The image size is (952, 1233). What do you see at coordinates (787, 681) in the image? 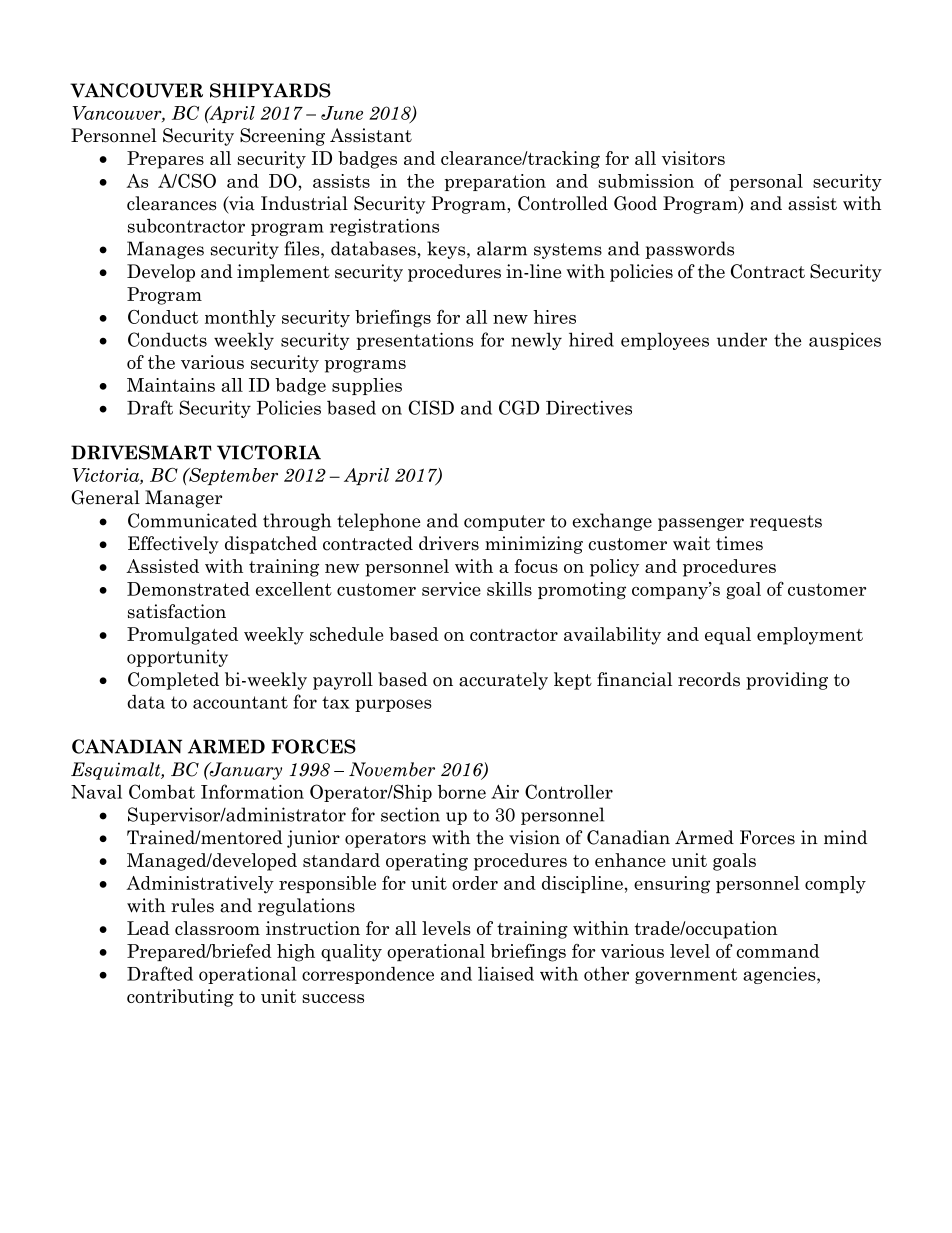
I see `providing` at bounding box center [787, 681].
